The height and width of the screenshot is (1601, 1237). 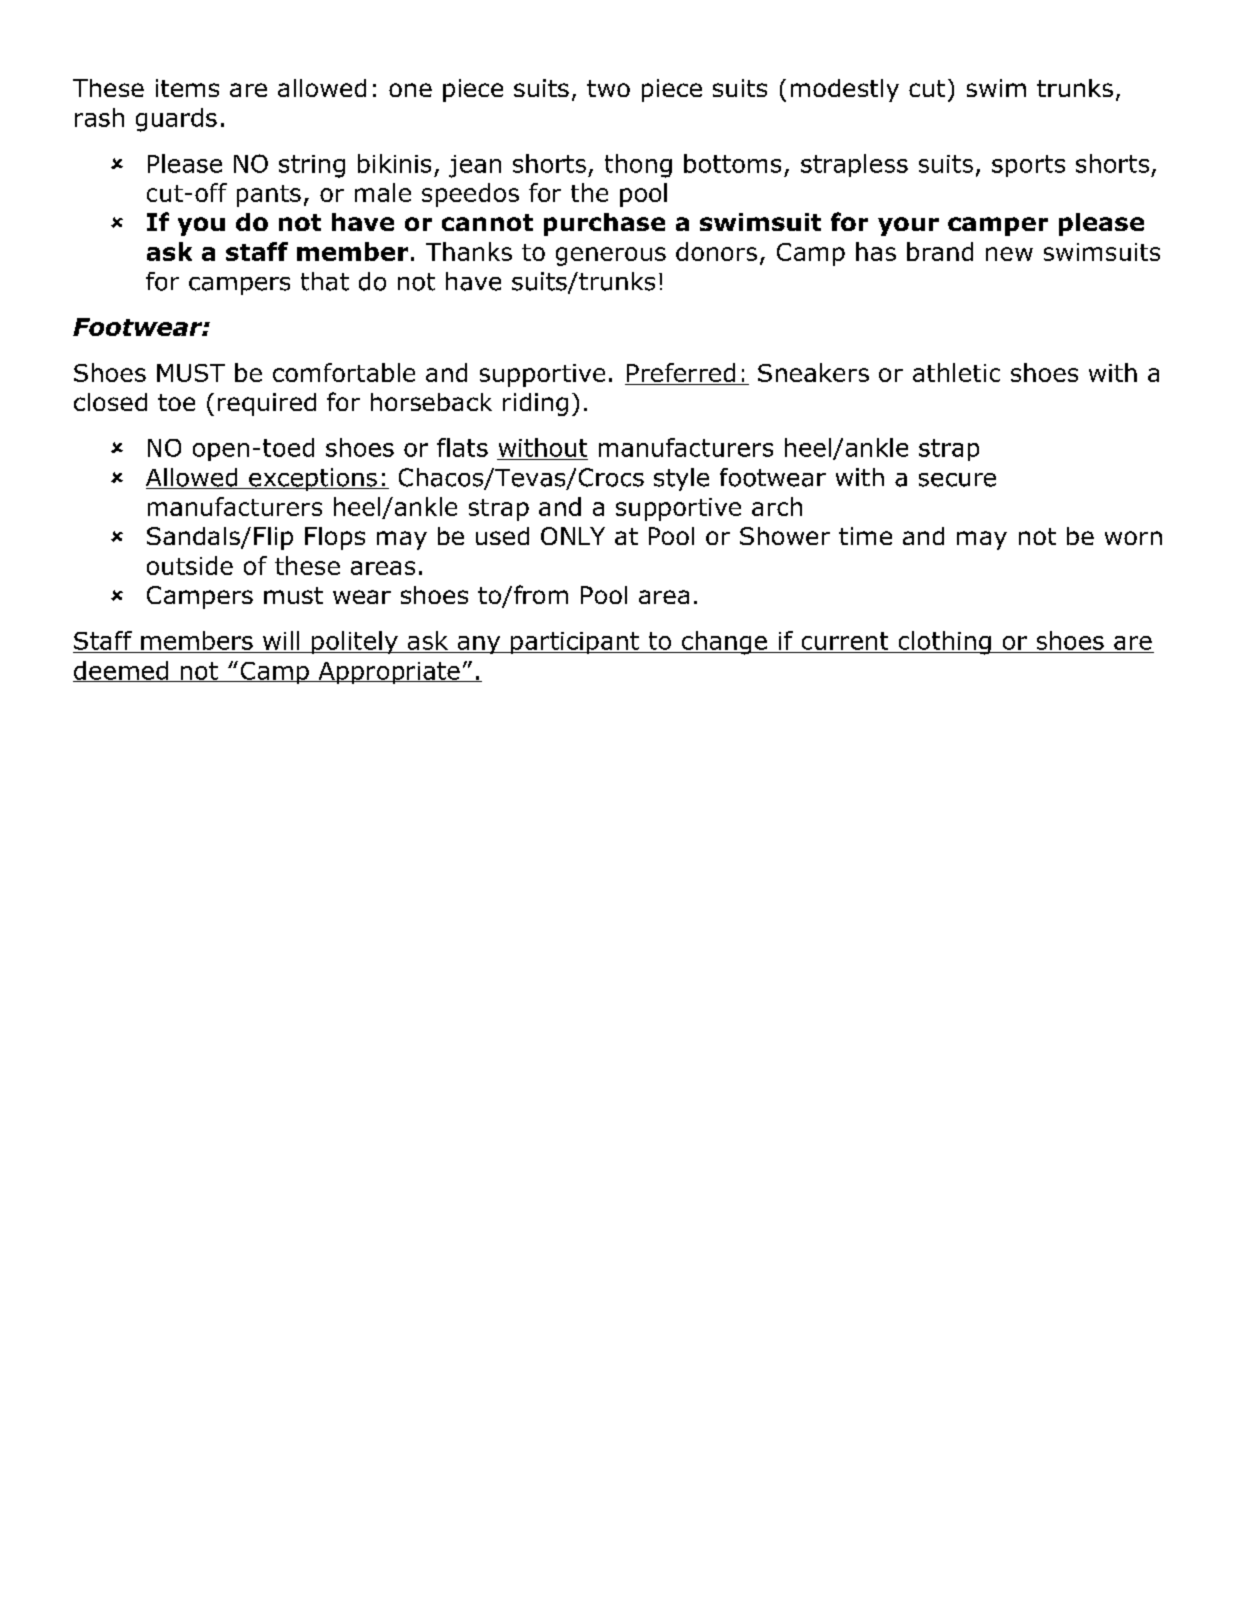 What do you see at coordinates (956, 372) in the screenshot?
I see `athletic` at bounding box center [956, 372].
